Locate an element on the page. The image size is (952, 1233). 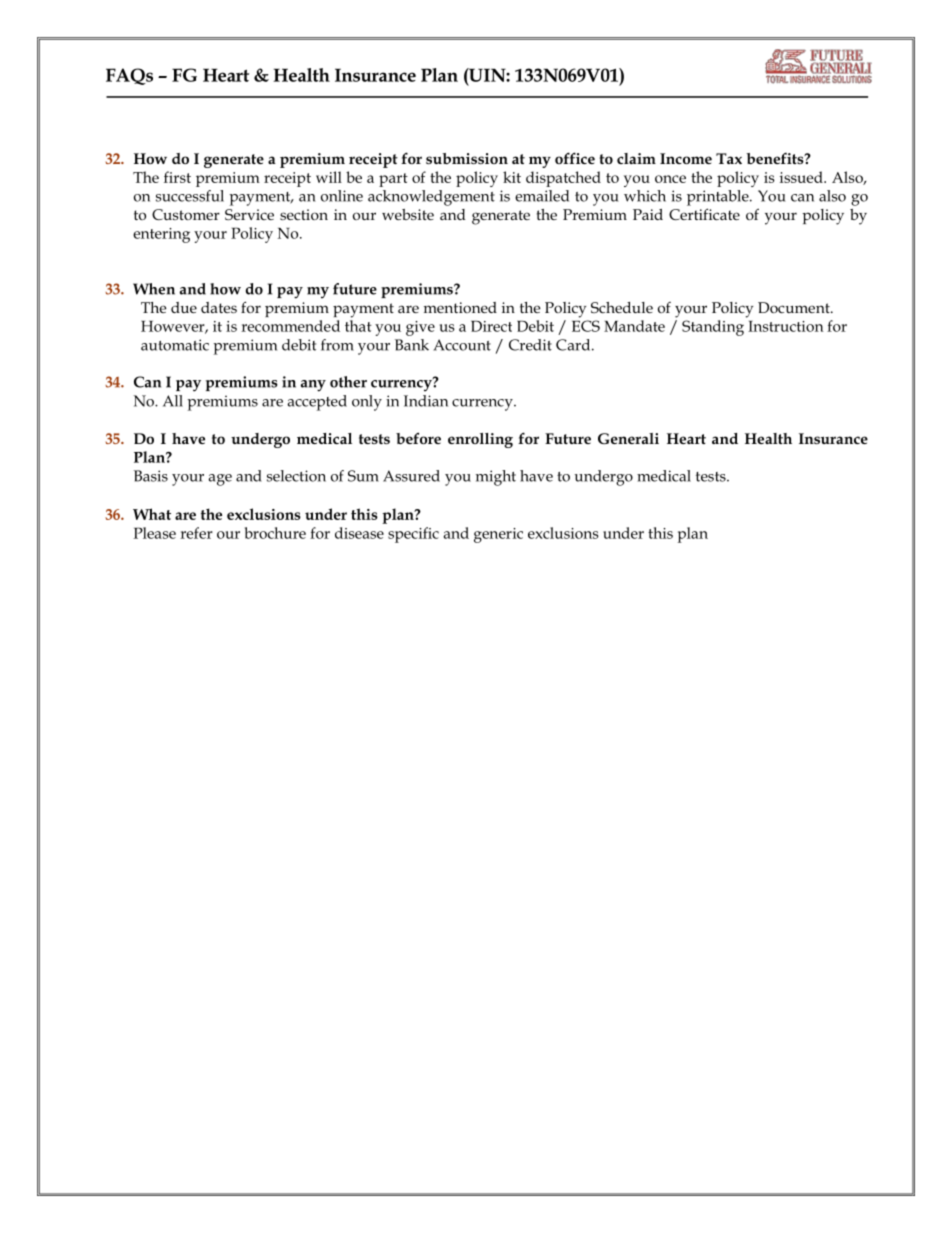
enrolling is located at coordinates (480, 440).
